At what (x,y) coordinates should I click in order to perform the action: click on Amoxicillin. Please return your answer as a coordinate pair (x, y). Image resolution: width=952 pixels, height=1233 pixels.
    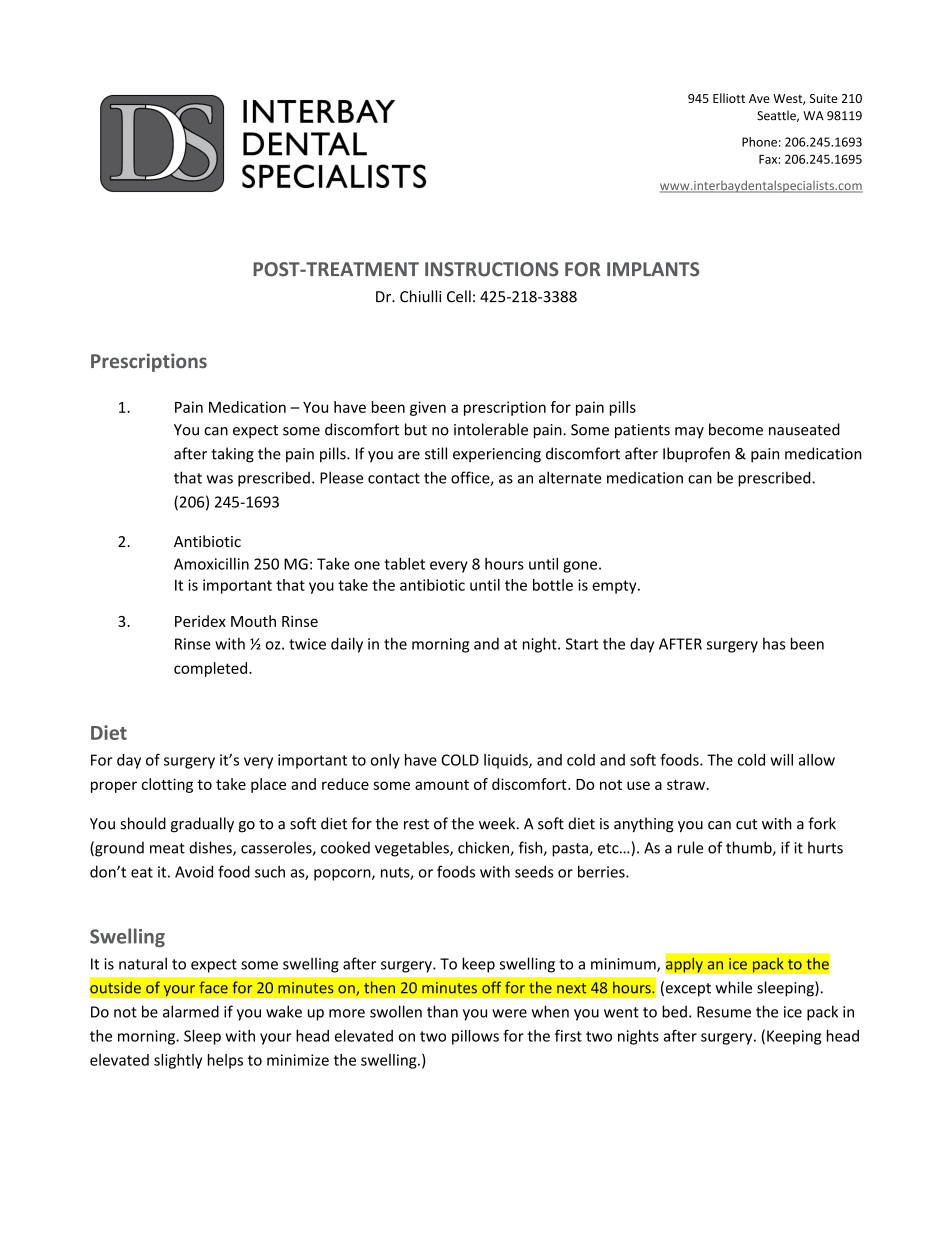
    Looking at the image, I should click on (211, 564).
